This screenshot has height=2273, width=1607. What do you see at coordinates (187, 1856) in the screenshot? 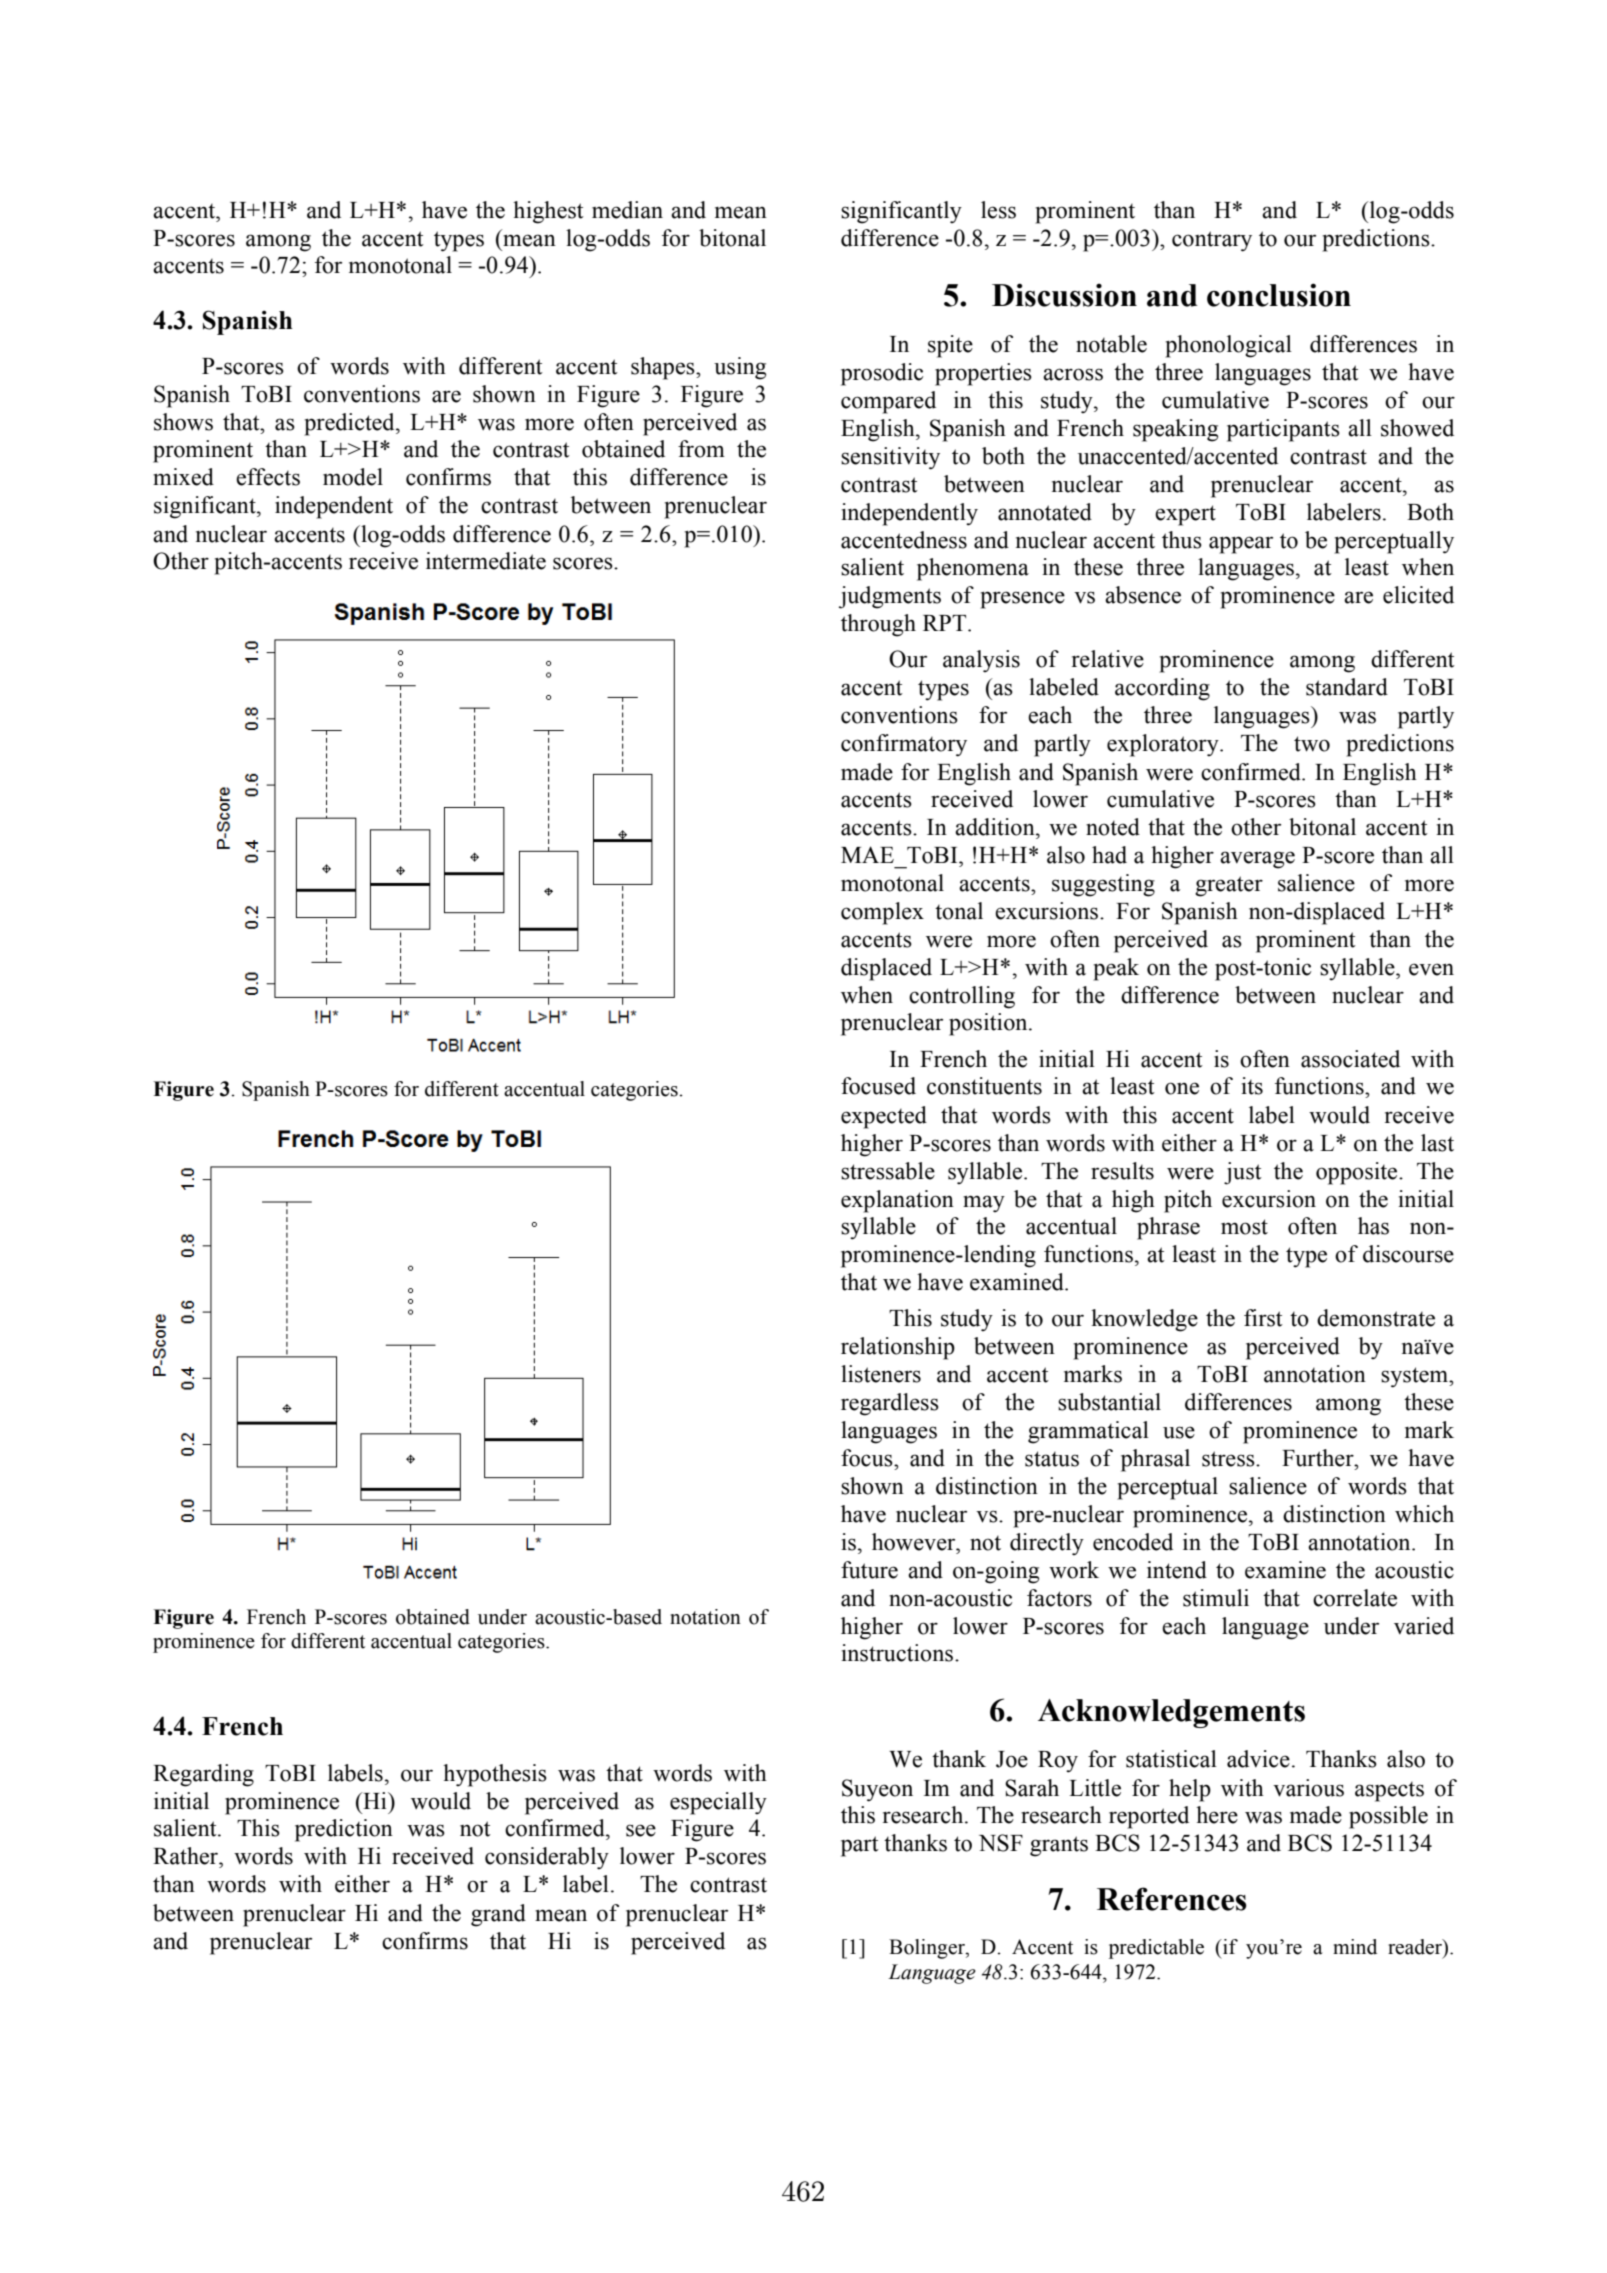
I see `Rather` at bounding box center [187, 1856].
